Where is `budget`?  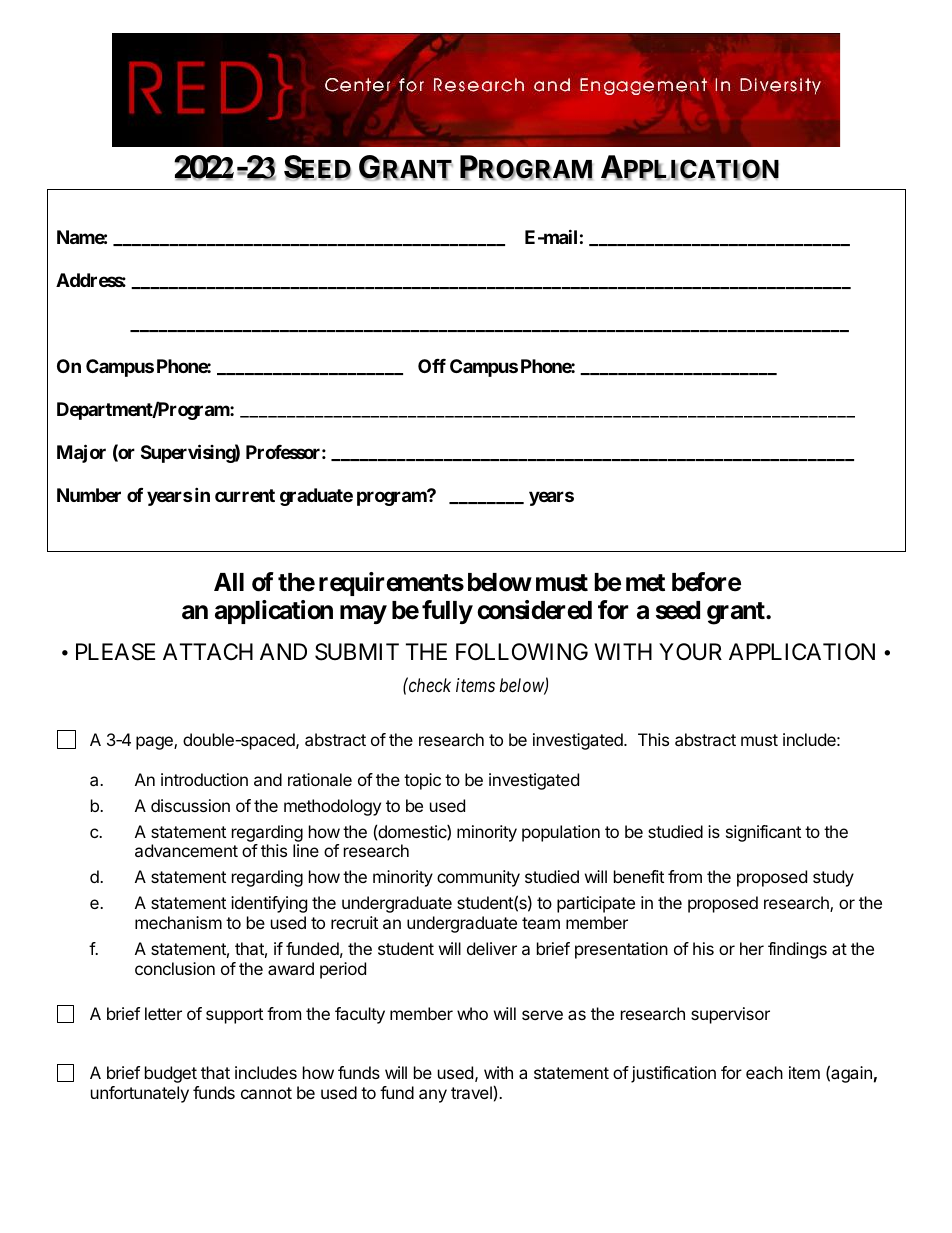
budget is located at coordinates (171, 1074).
